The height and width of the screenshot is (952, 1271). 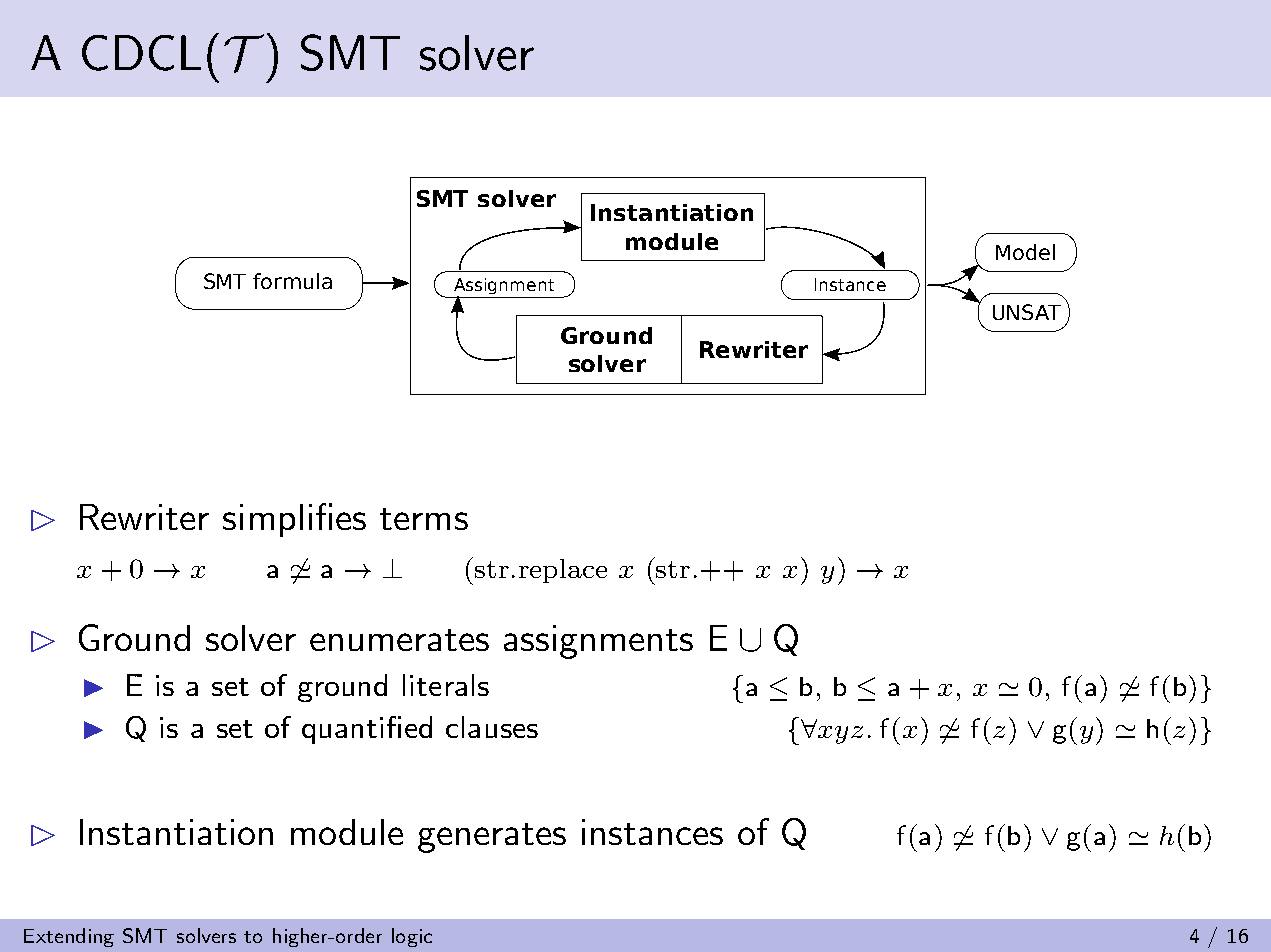 What do you see at coordinates (492, 727) in the screenshot?
I see `clauses` at bounding box center [492, 727].
